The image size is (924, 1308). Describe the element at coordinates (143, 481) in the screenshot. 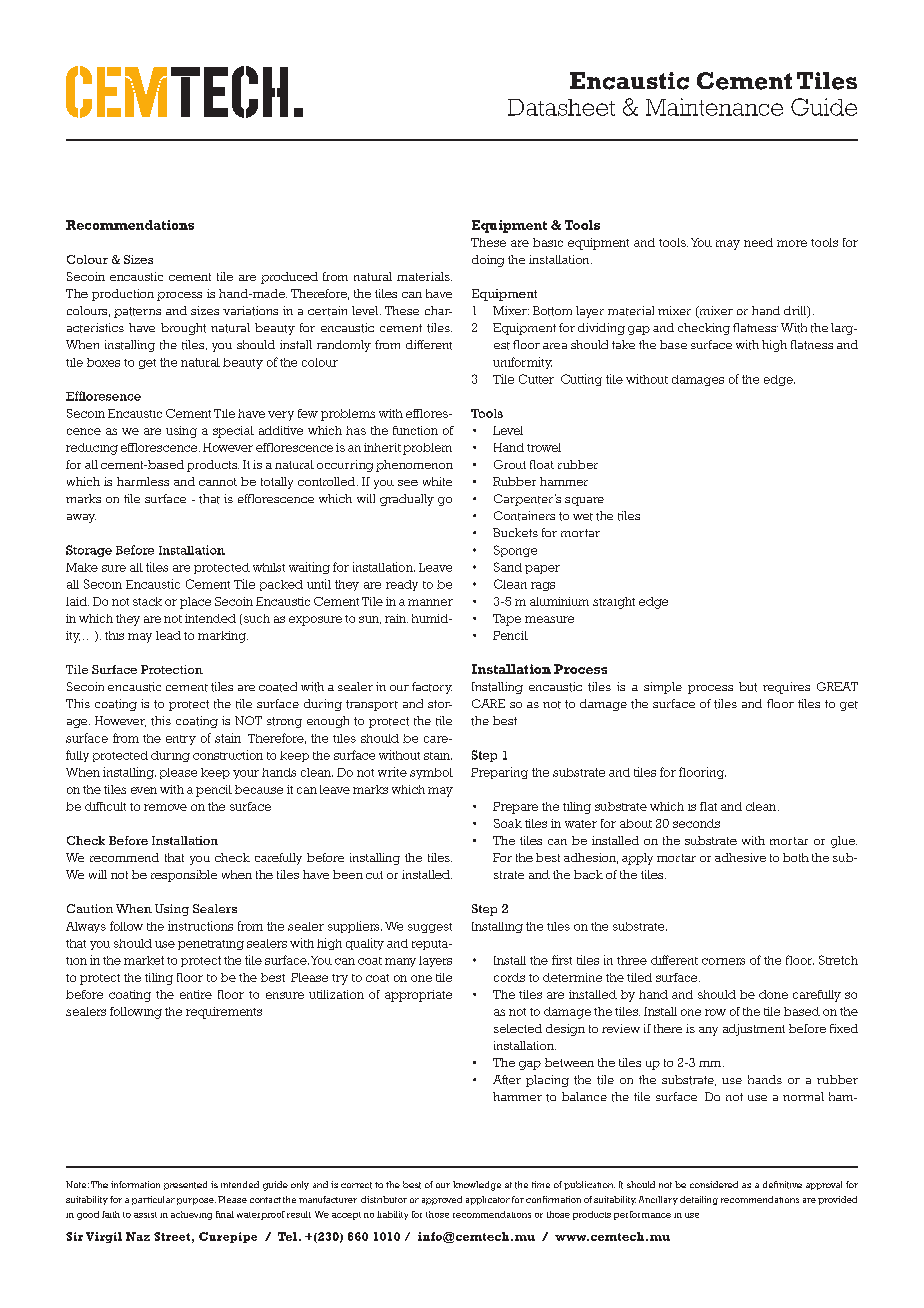

I see `harmless` at that location.
